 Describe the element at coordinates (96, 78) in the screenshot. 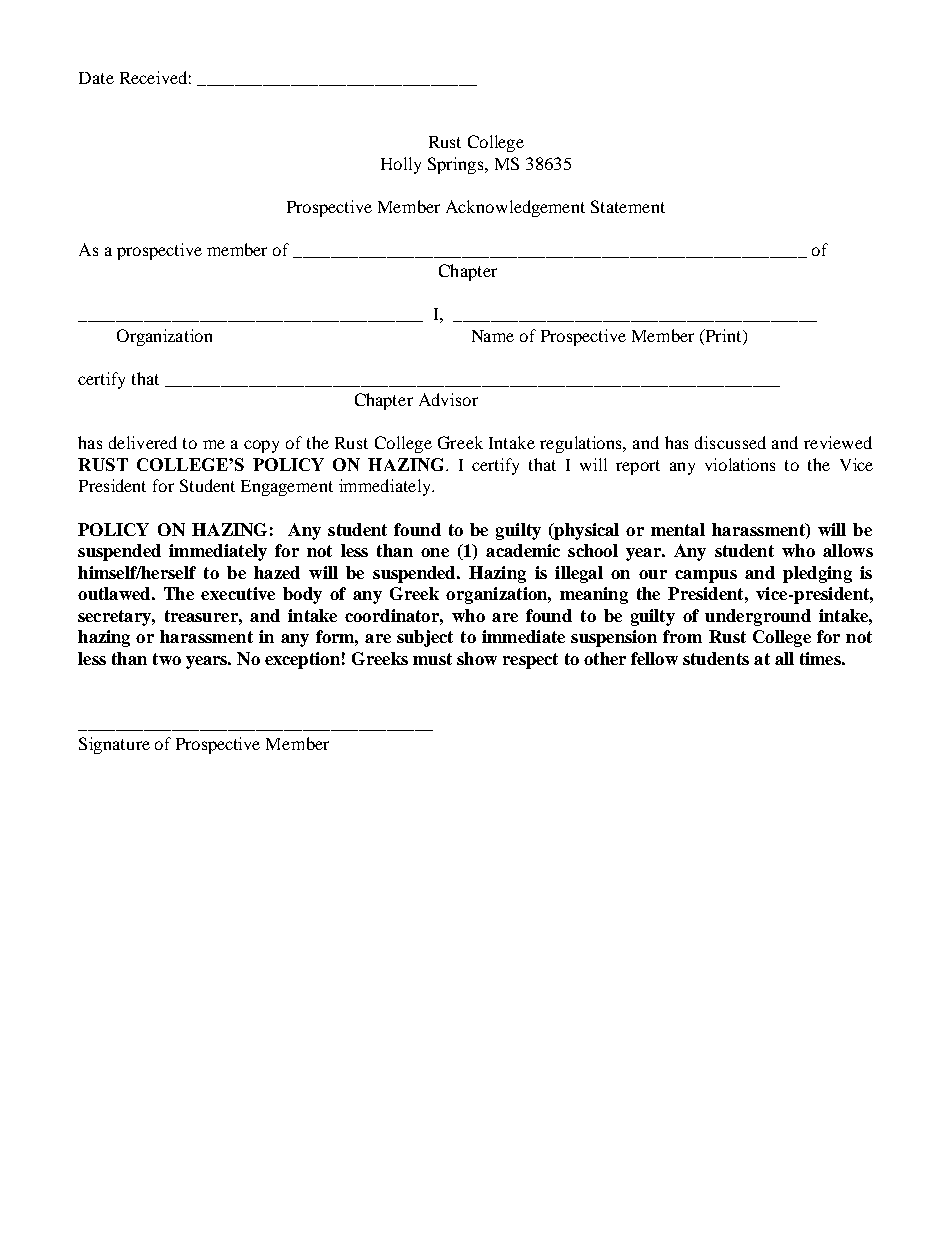

I see `Date` at that location.
